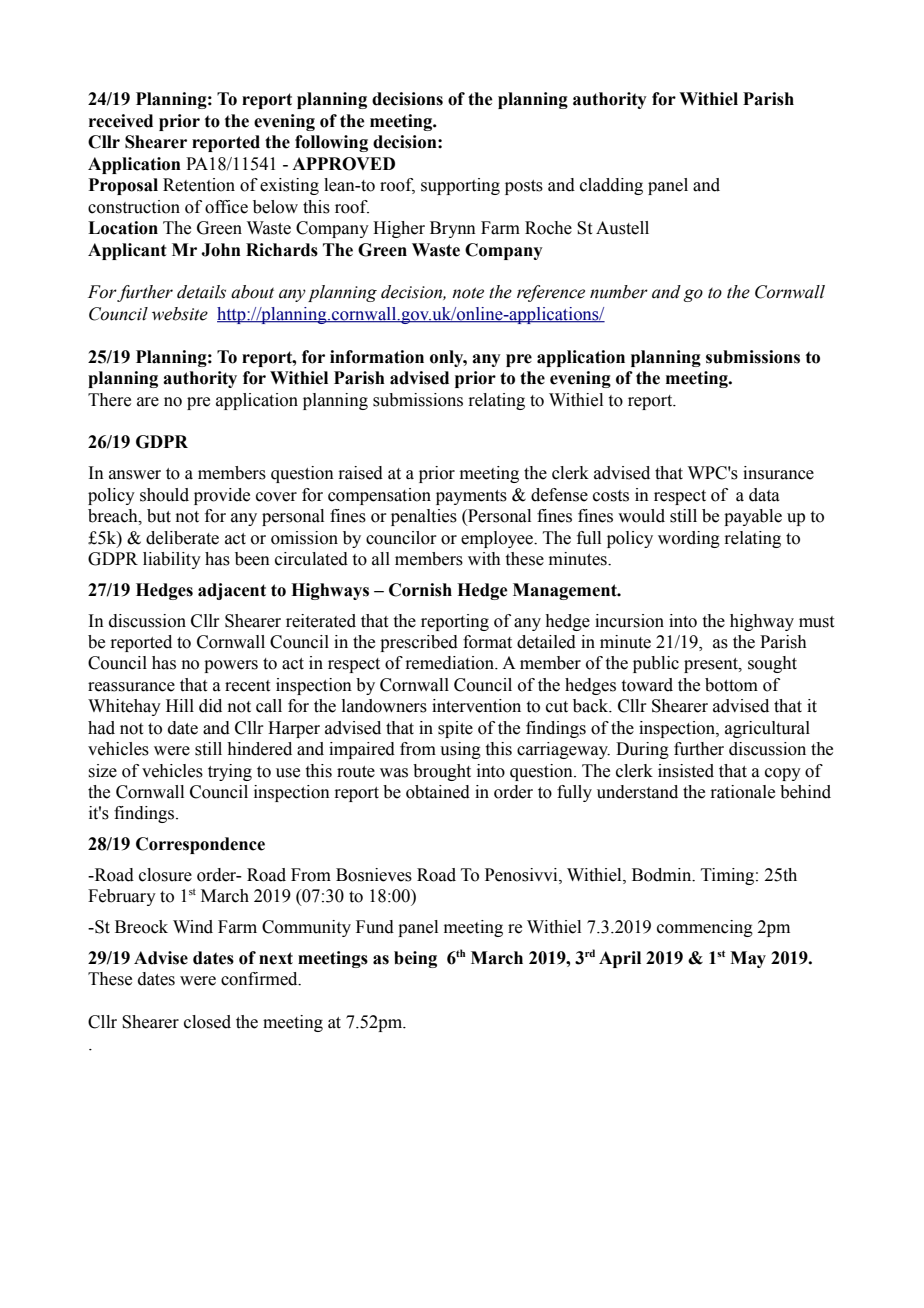 The width and height of the screenshot is (924, 1308). I want to click on Cornish, so click(420, 590).
